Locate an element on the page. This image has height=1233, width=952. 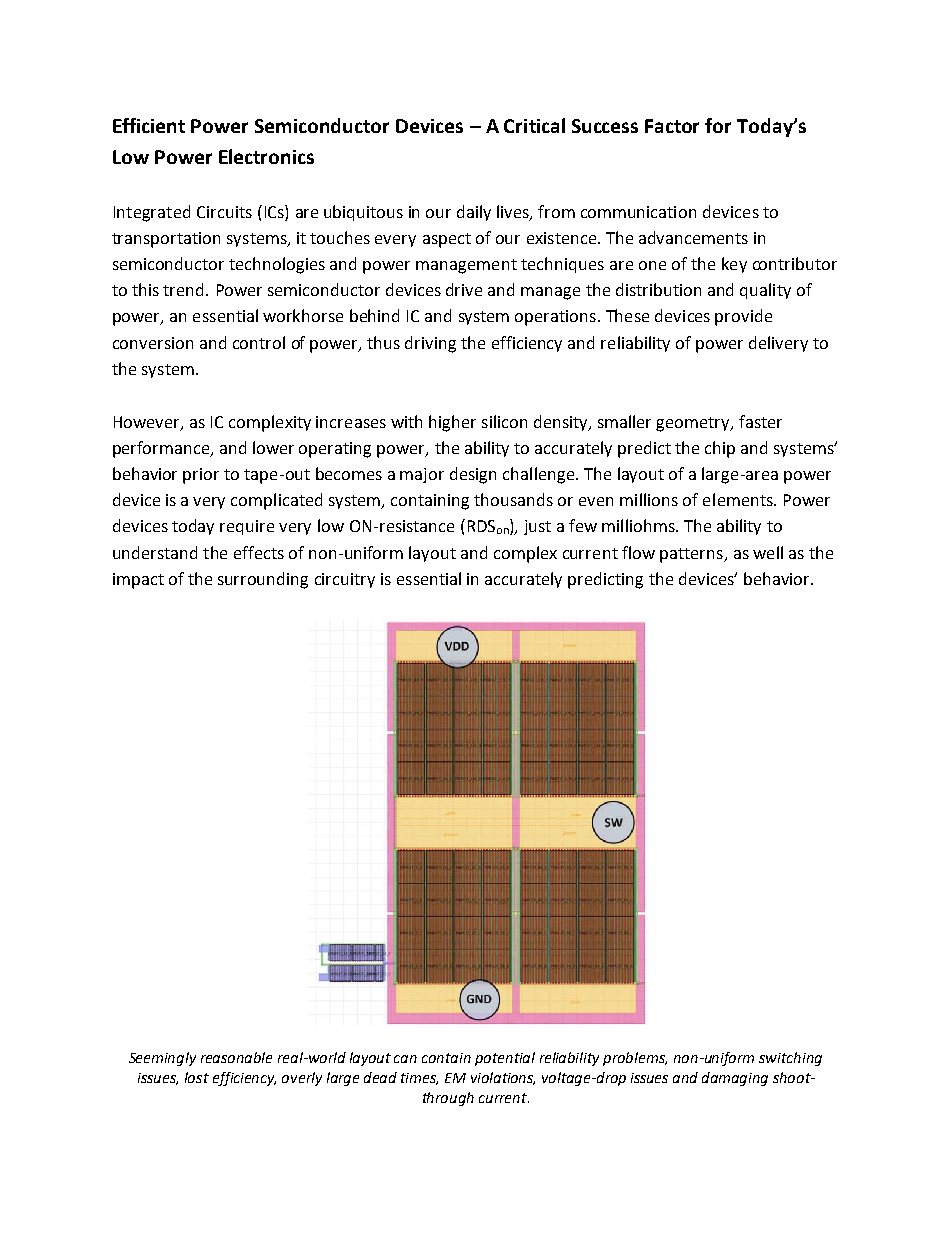
geometry is located at coordinates (694, 424).
